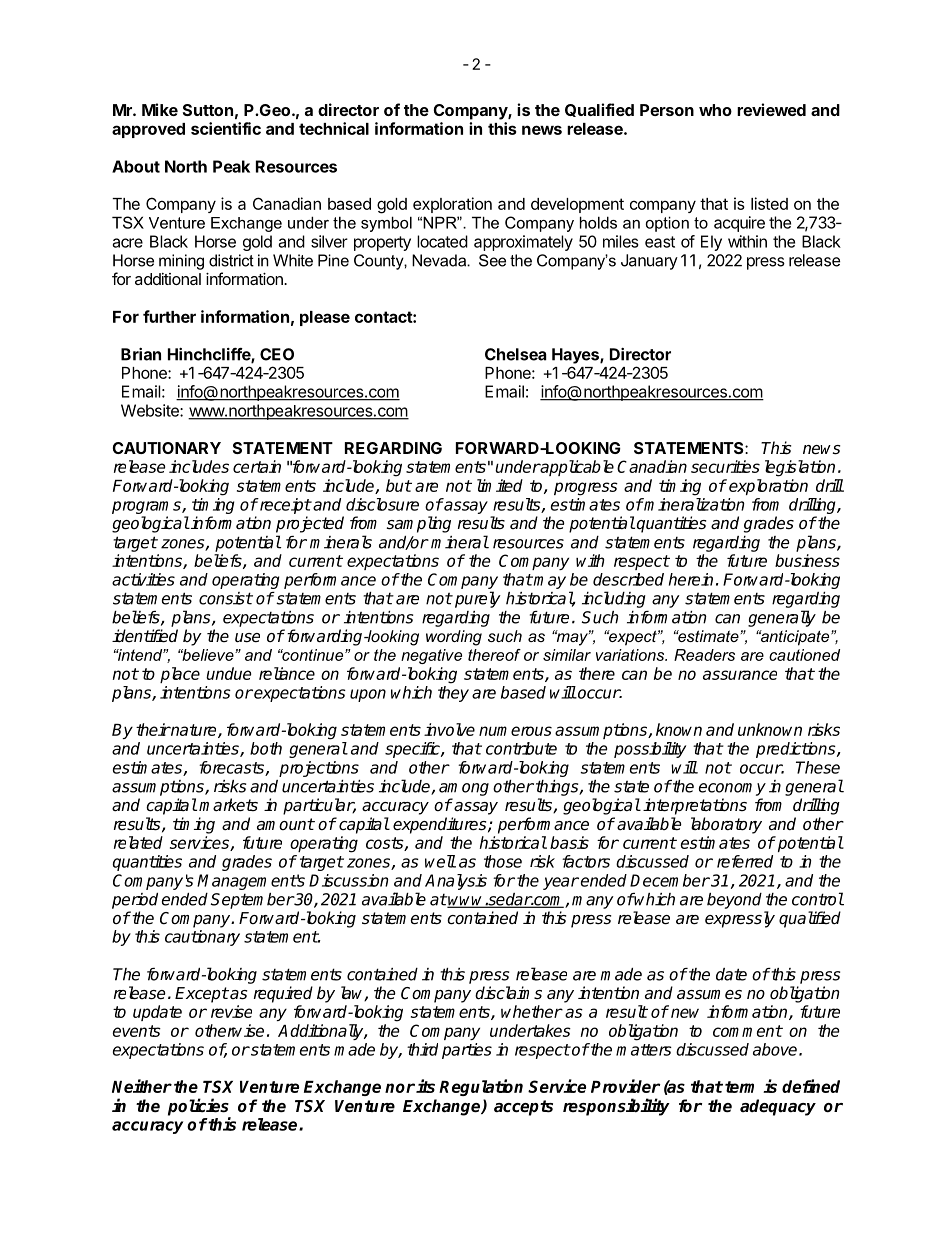 This page has width=952, height=1233. I want to click on policies, so click(199, 1108).
